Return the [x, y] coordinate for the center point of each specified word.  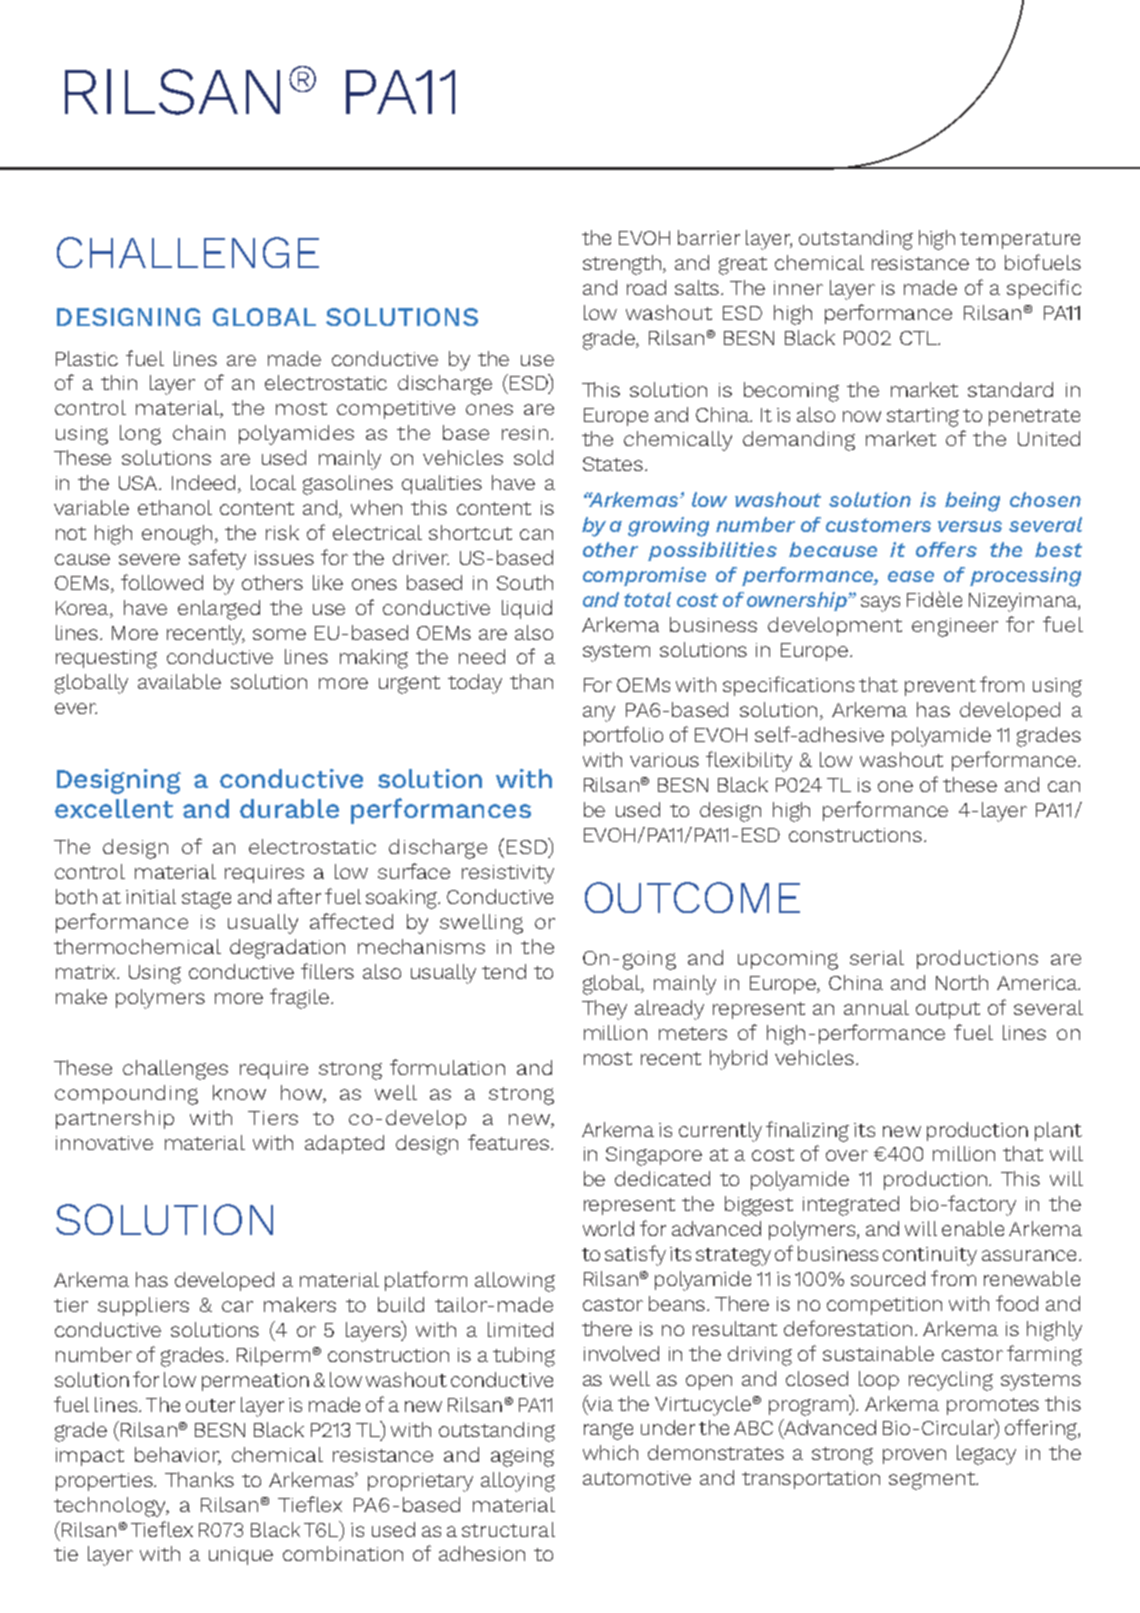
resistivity [508, 874]
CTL [919, 338]
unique [241, 1556]
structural [508, 1529]
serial [877, 957]
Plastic [87, 358]
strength [623, 265]
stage [206, 900]
